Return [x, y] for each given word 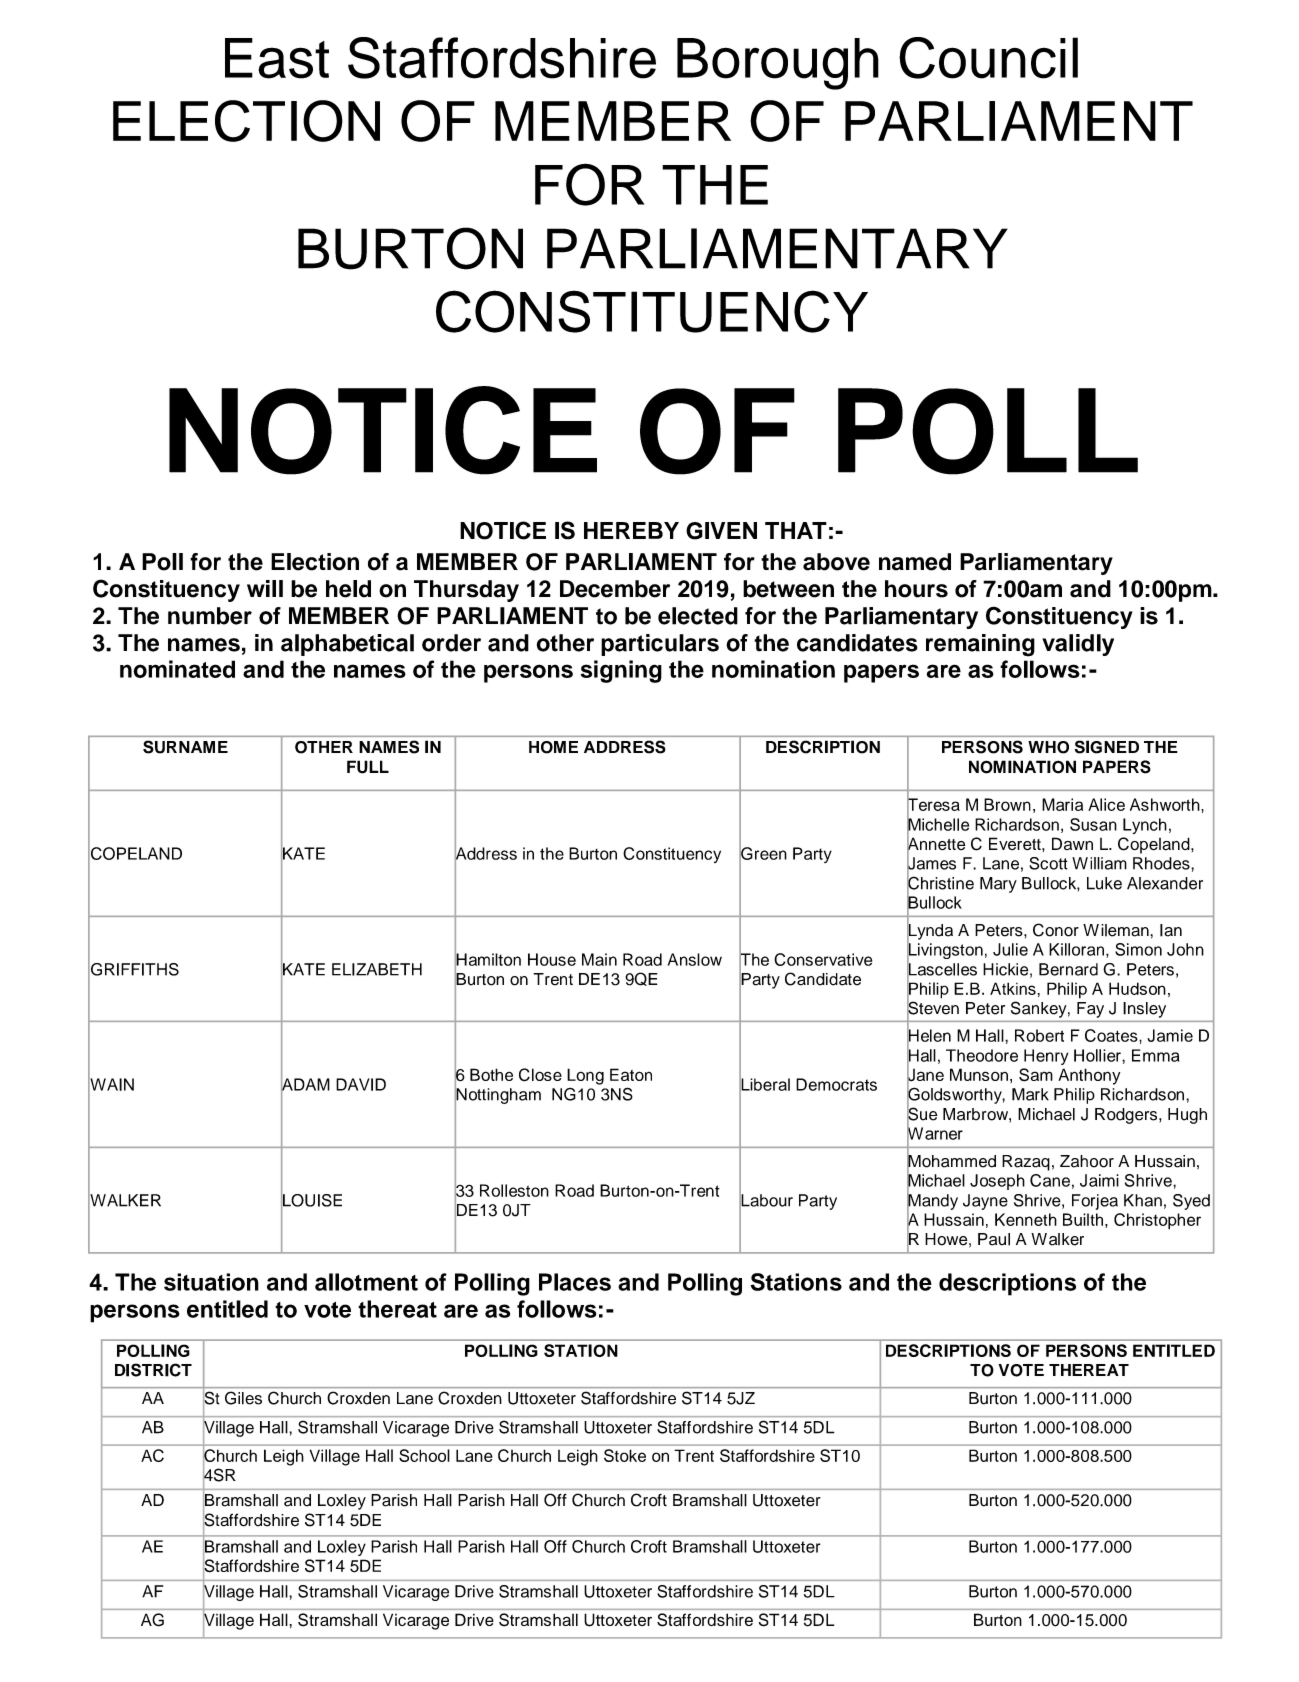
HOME [553, 747]
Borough [778, 64]
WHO [1048, 747]
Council [988, 58]
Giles [243, 1398]
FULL [368, 767]
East [277, 58]
